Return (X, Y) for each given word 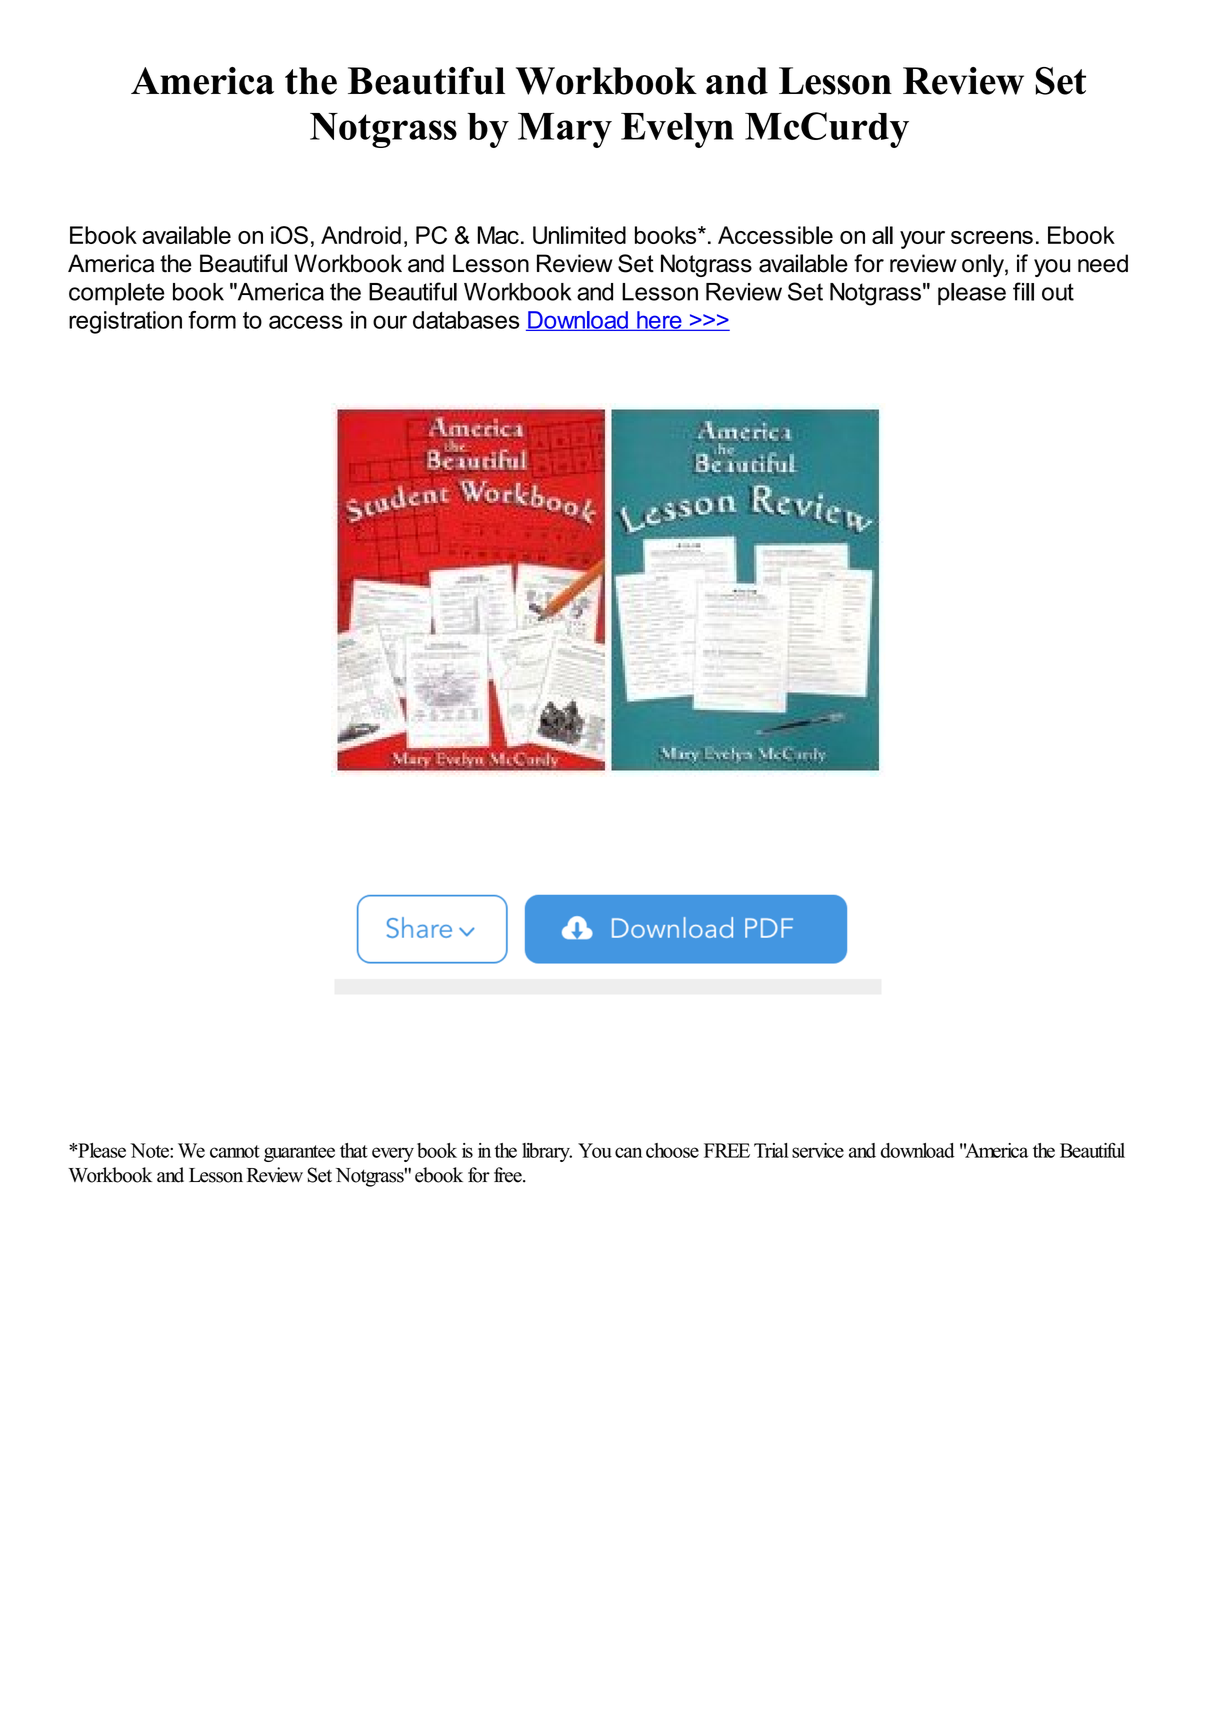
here (659, 321)
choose (672, 1150)
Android (361, 235)
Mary (565, 130)
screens (992, 237)
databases (466, 320)
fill (1023, 291)
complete (117, 294)
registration (125, 322)
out (1058, 292)
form (212, 320)
